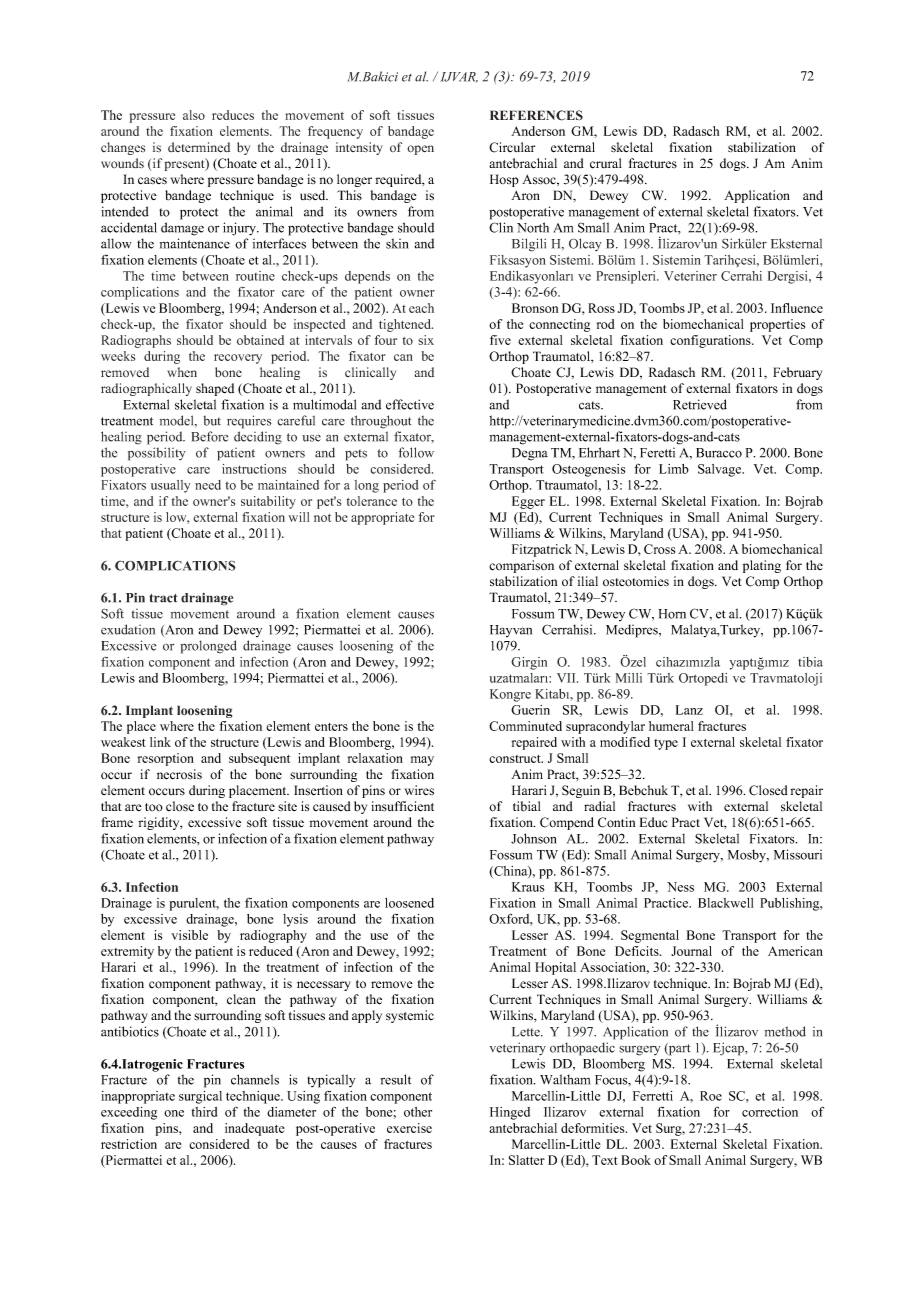  What do you see at coordinates (420, 150) in the screenshot?
I see `open` at bounding box center [420, 150].
